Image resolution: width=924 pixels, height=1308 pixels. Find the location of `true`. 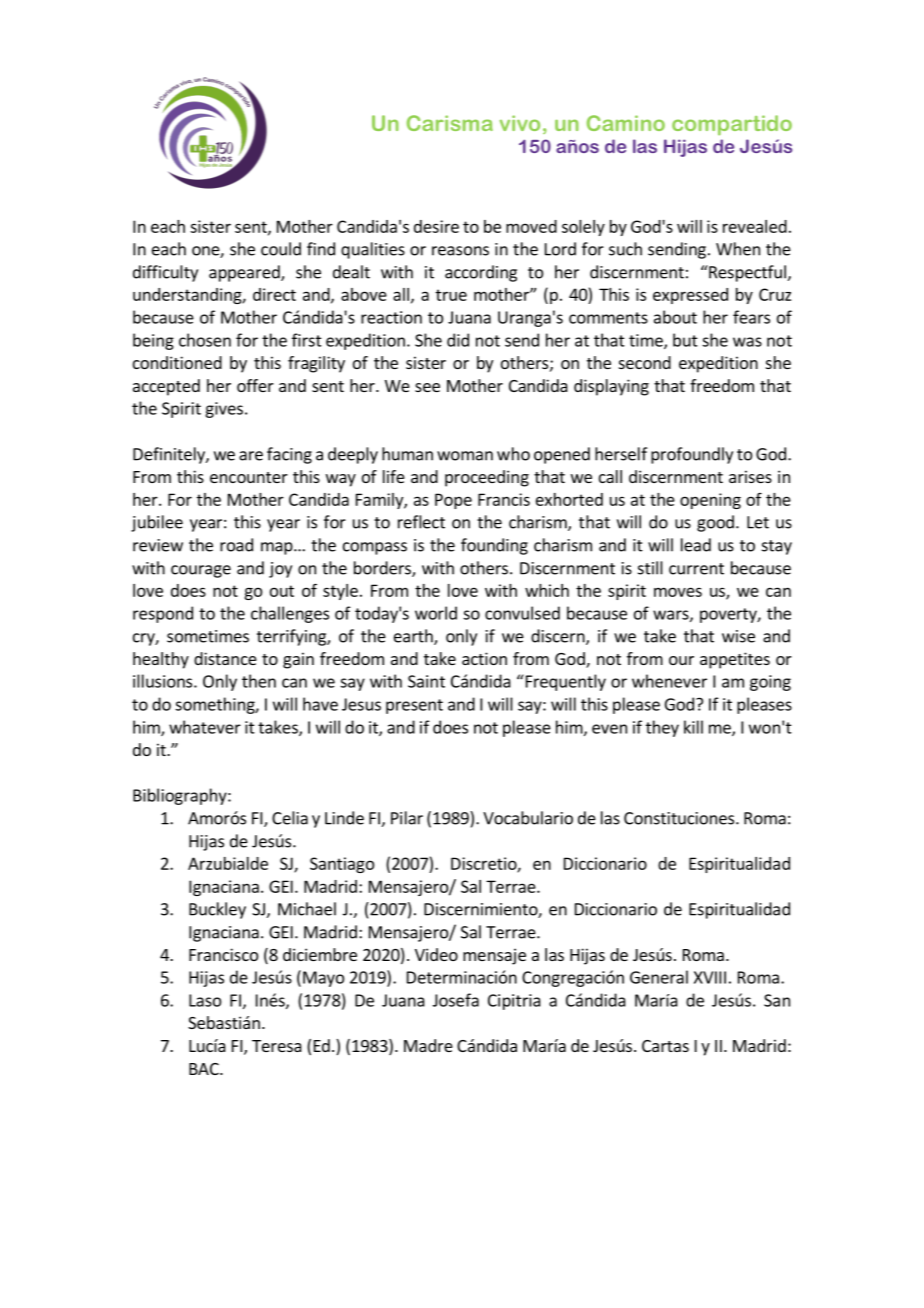

true is located at coordinates (451, 295).
